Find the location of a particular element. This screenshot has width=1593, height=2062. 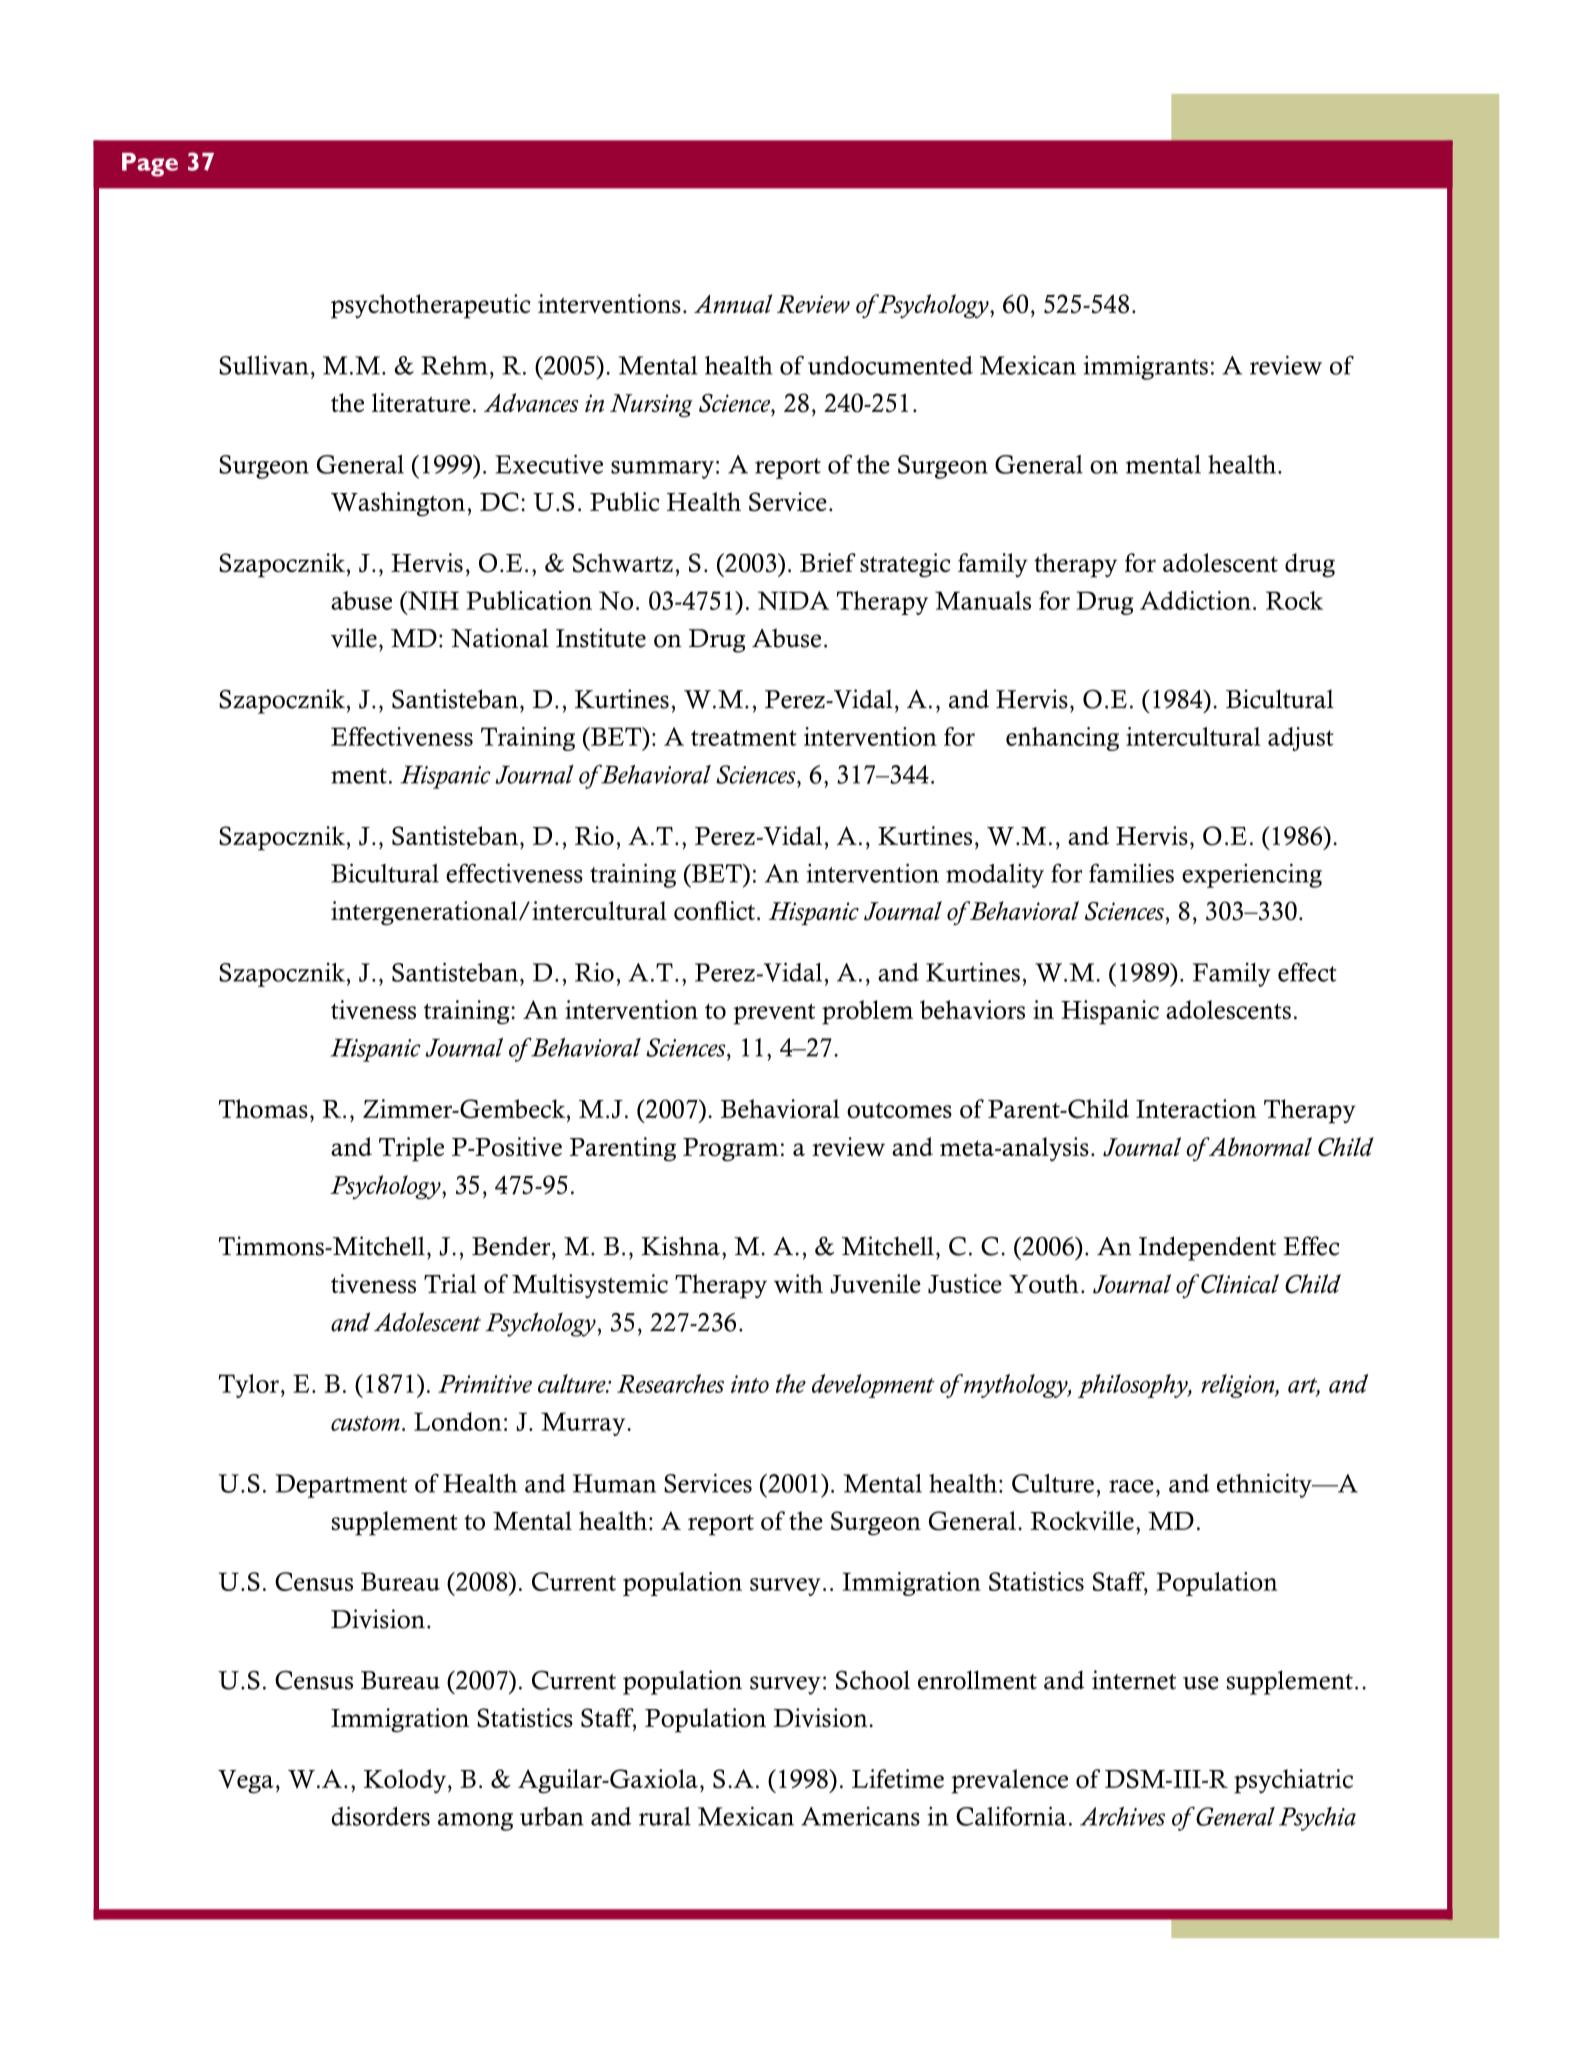

Annual is located at coordinates (733, 303).
